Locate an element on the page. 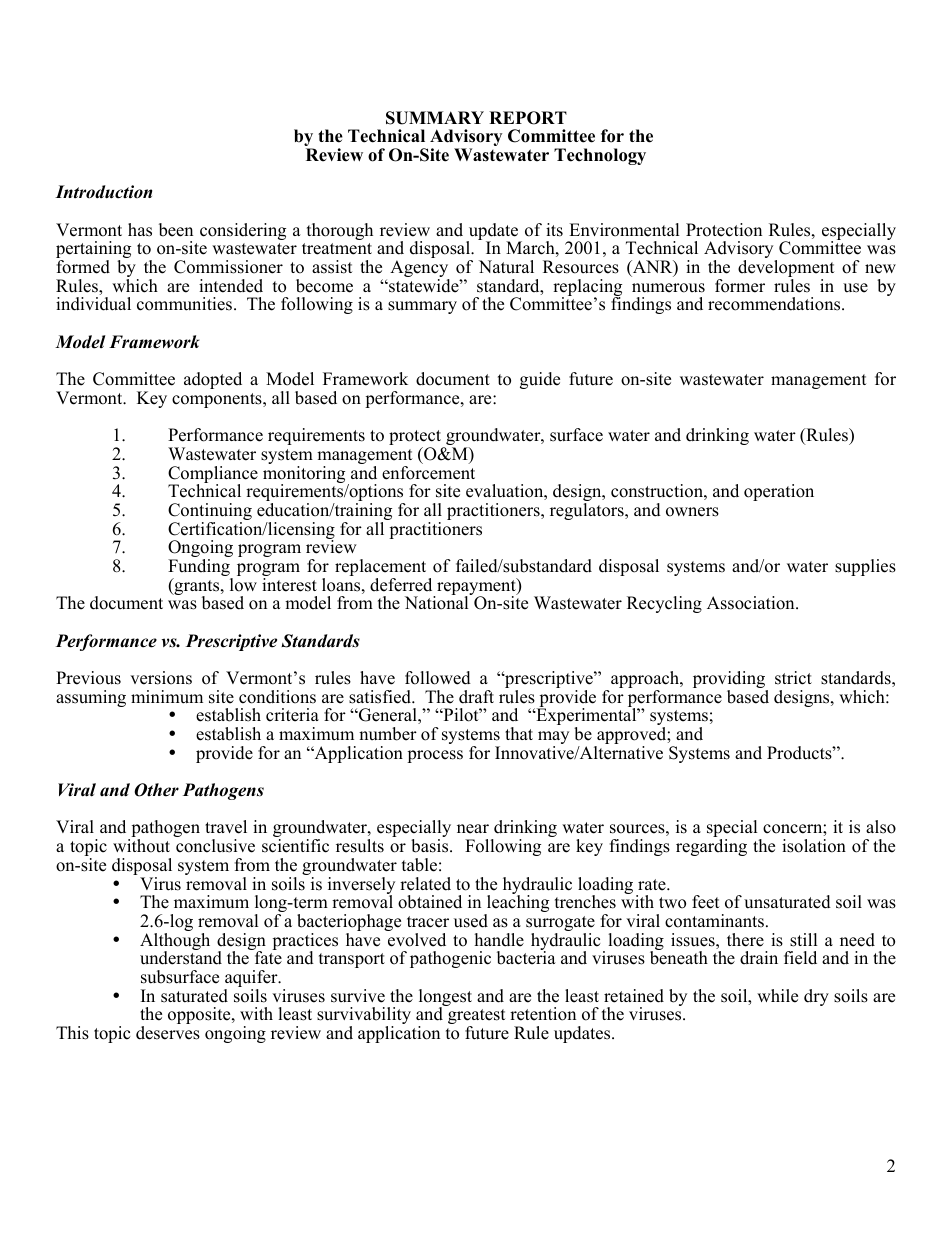 The height and width of the page is (1233, 952). deserves is located at coordinates (168, 1033).
